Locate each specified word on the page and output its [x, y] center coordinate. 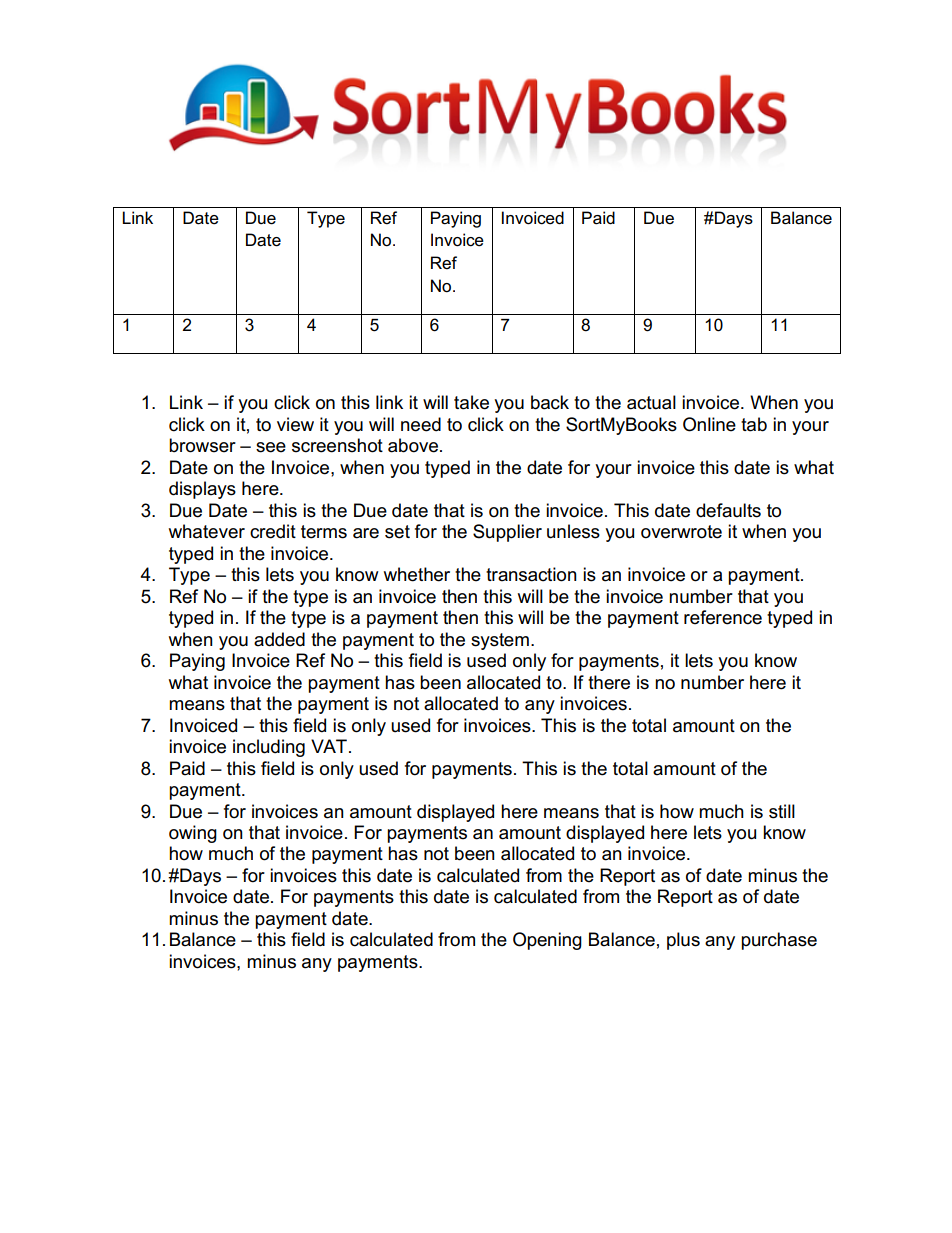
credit [273, 531]
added [279, 639]
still [782, 811]
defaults [728, 510]
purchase [779, 941]
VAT [329, 746]
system [500, 641]
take [471, 402]
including [269, 748]
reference [723, 617]
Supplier [507, 533]
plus [683, 941]
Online [709, 424]
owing [193, 834]
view [295, 424]
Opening [547, 941]
